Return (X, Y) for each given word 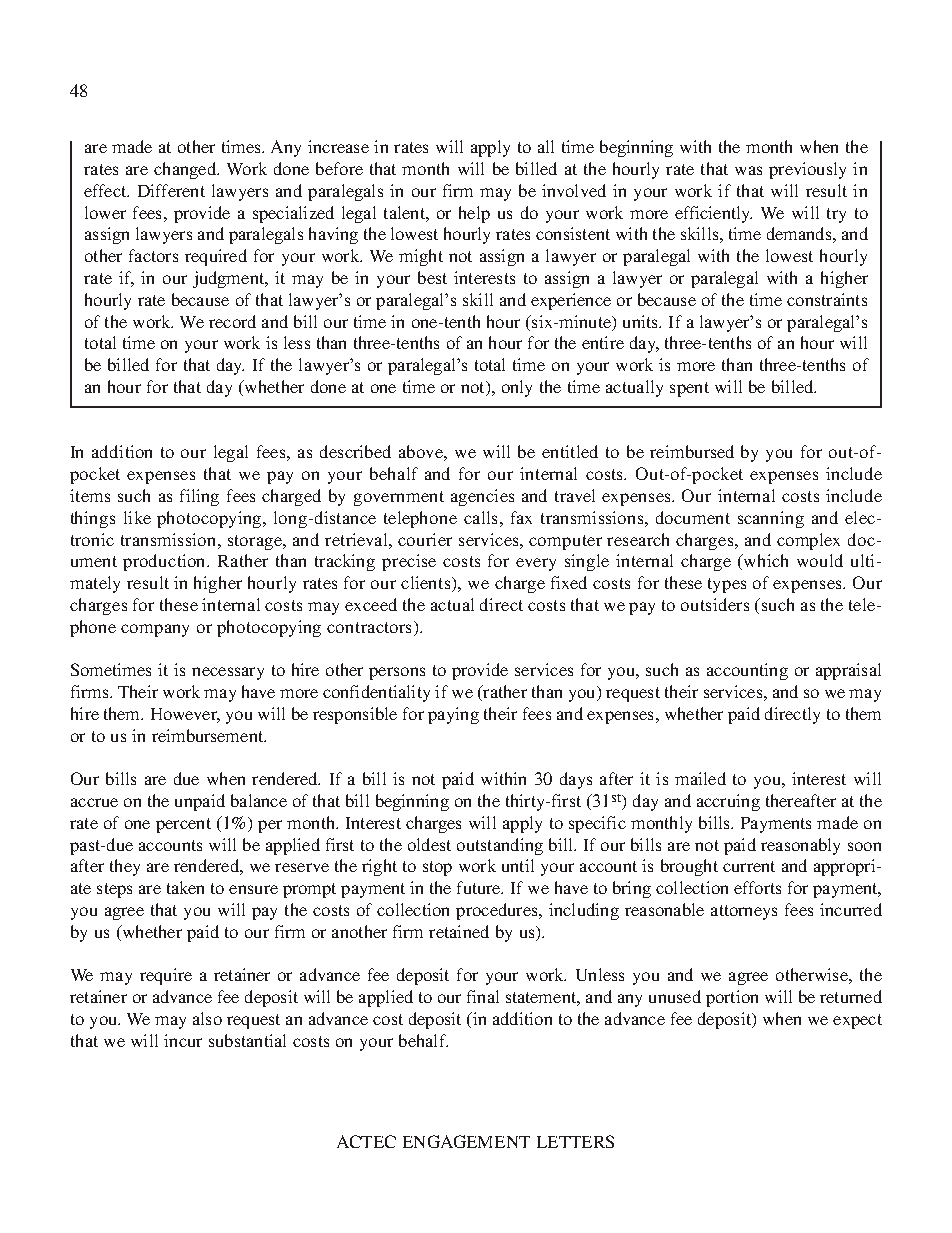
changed (186, 170)
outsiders (715, 604)
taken (185, 887)
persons (397, 673)
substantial (247, 1040)
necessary (228, 673)
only (517, 388)
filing (199, 497)
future (480, 887)
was (748, 170)
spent (689, 389)
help (474, 214)
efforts (757, 887)
